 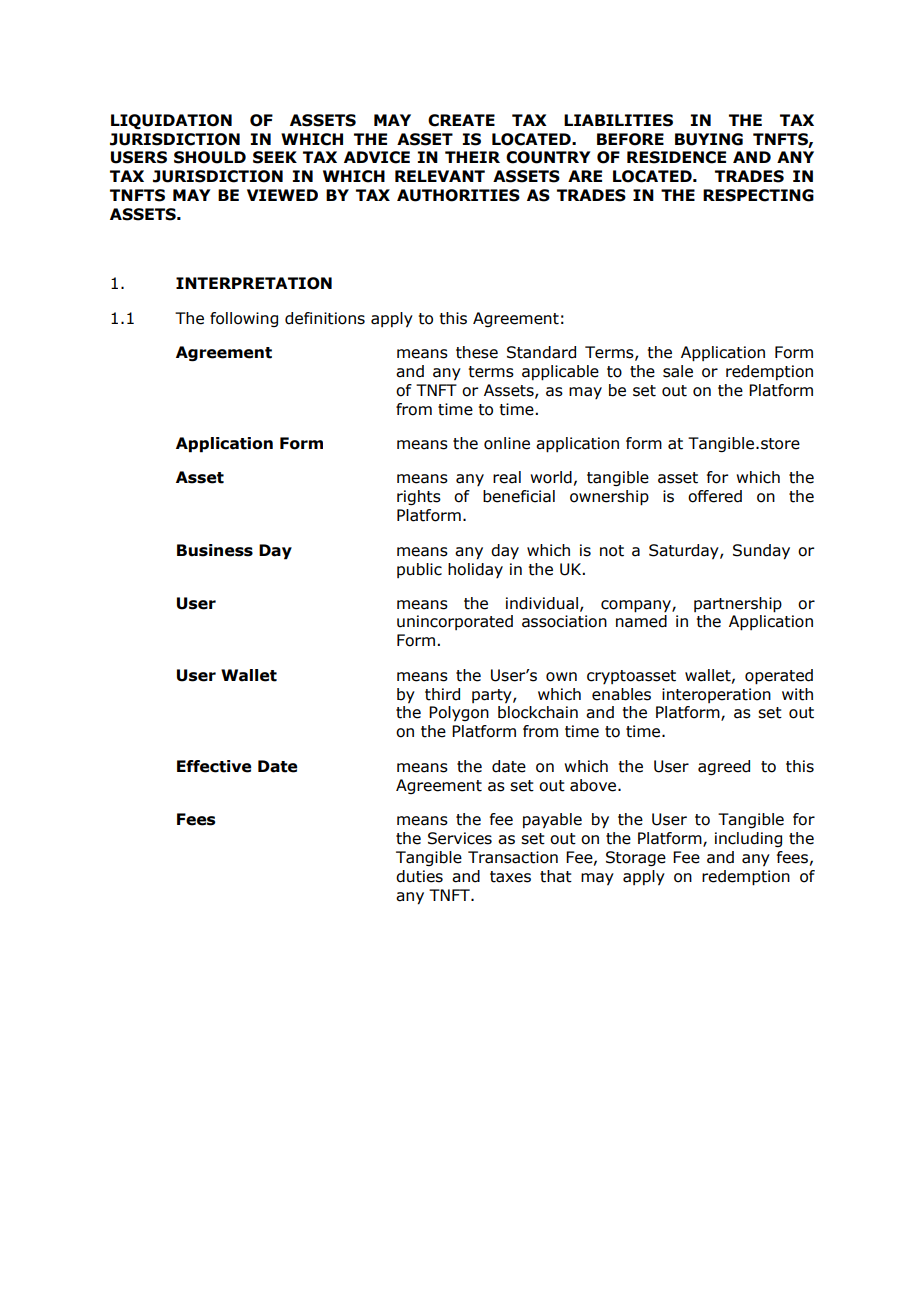 What do you see at coordinates (419, 876) in the document?
I see `duties` at bounding box center [419, 876].
